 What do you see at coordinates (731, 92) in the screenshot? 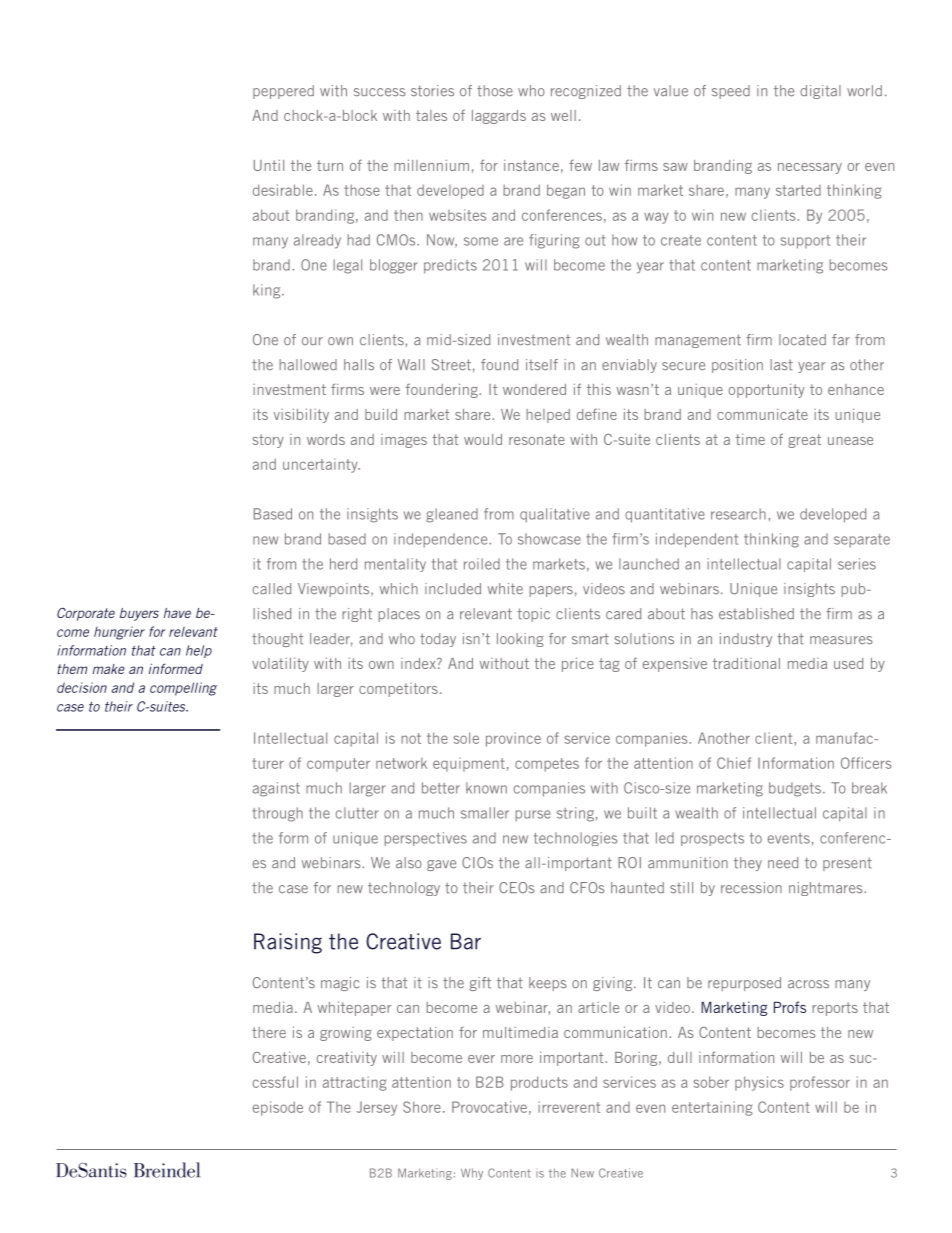
I see `speed` at bounding box center [731, 92].
